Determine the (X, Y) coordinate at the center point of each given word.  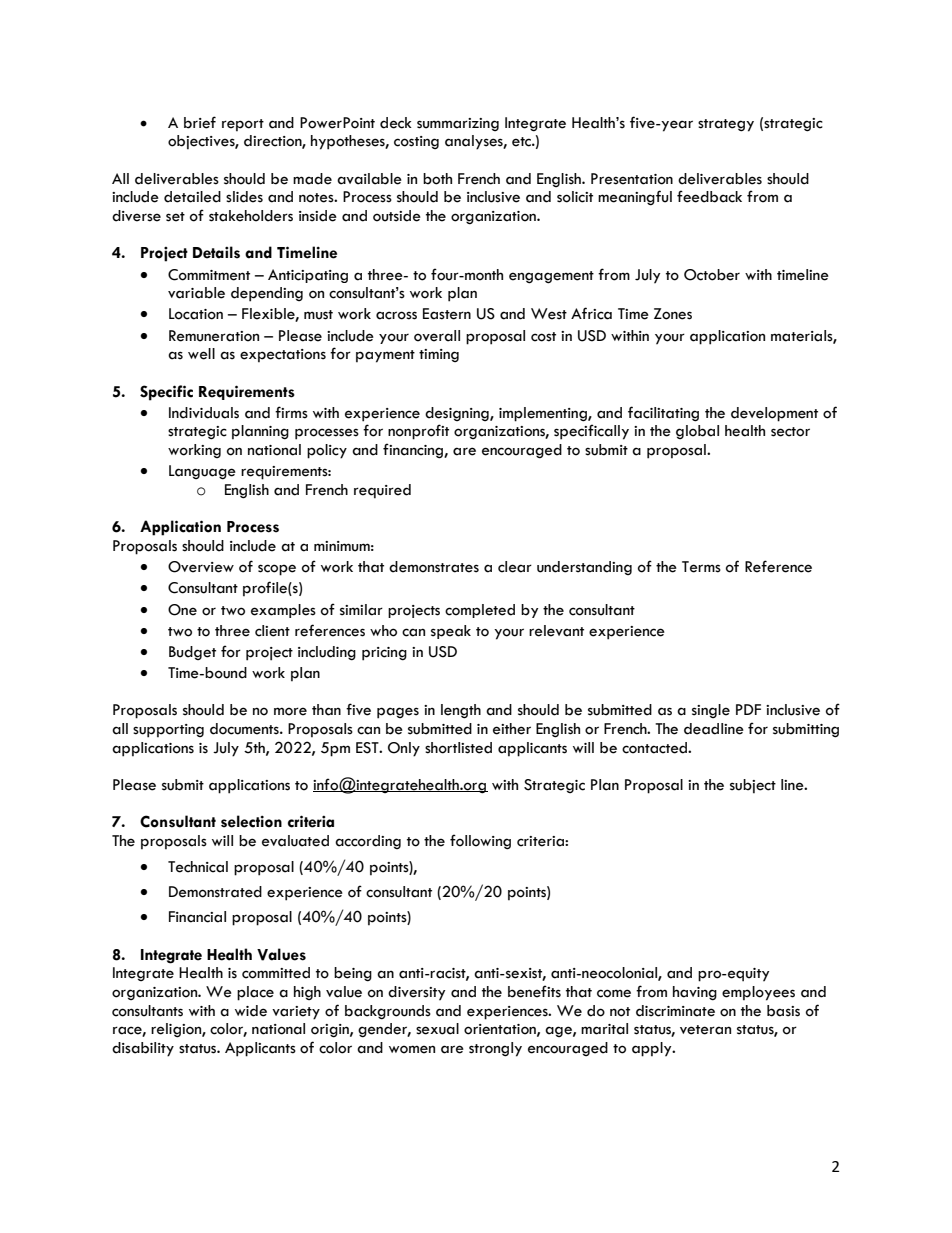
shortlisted (458, 748)
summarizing (458, 124)
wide (251, 1011)
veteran (705, 1030)
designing (458, 414)
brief (200, 122)
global (697, 432)
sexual (437, 1029)
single (711, 711)
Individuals (204, 413)
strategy (726, 125)
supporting (168, 731)
